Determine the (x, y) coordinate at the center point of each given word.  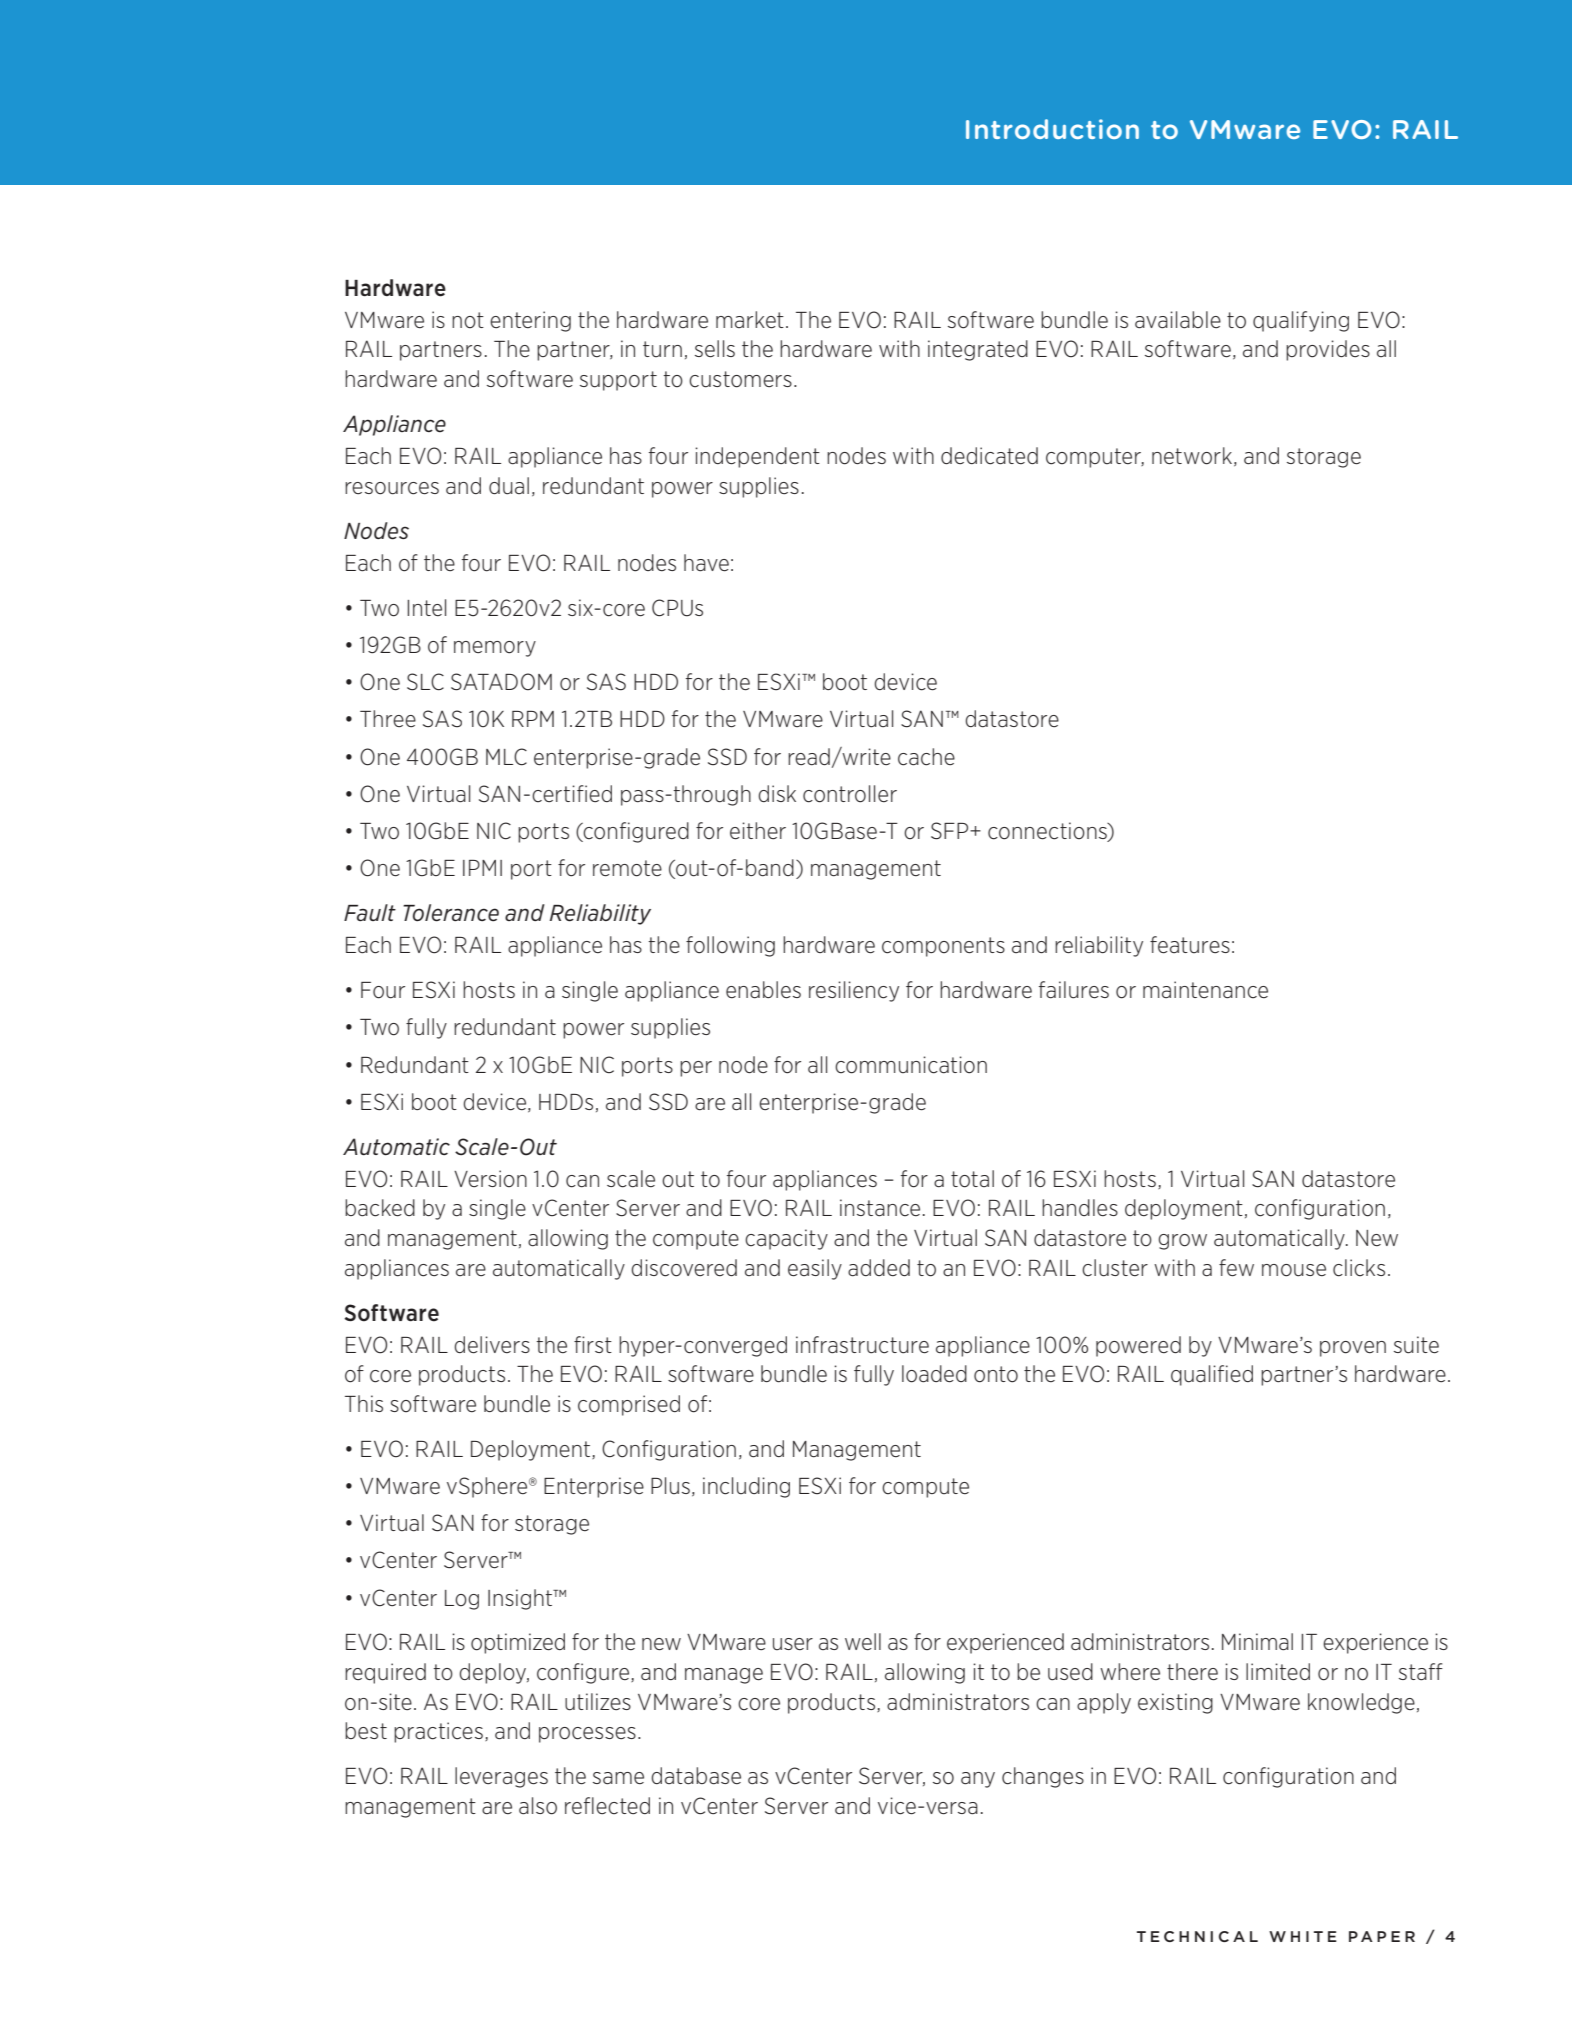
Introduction (1052, 129)
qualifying (1301, 321)
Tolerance (451, 913)
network (1192, 456)
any (978, 1780)
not (468, 320)
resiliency (854, 991)
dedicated (989, 456)
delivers (492, 1345)
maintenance (1205, 990)
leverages (501, 1777)
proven (1353, 1349)
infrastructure (862, 1345)
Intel (426, 608)
